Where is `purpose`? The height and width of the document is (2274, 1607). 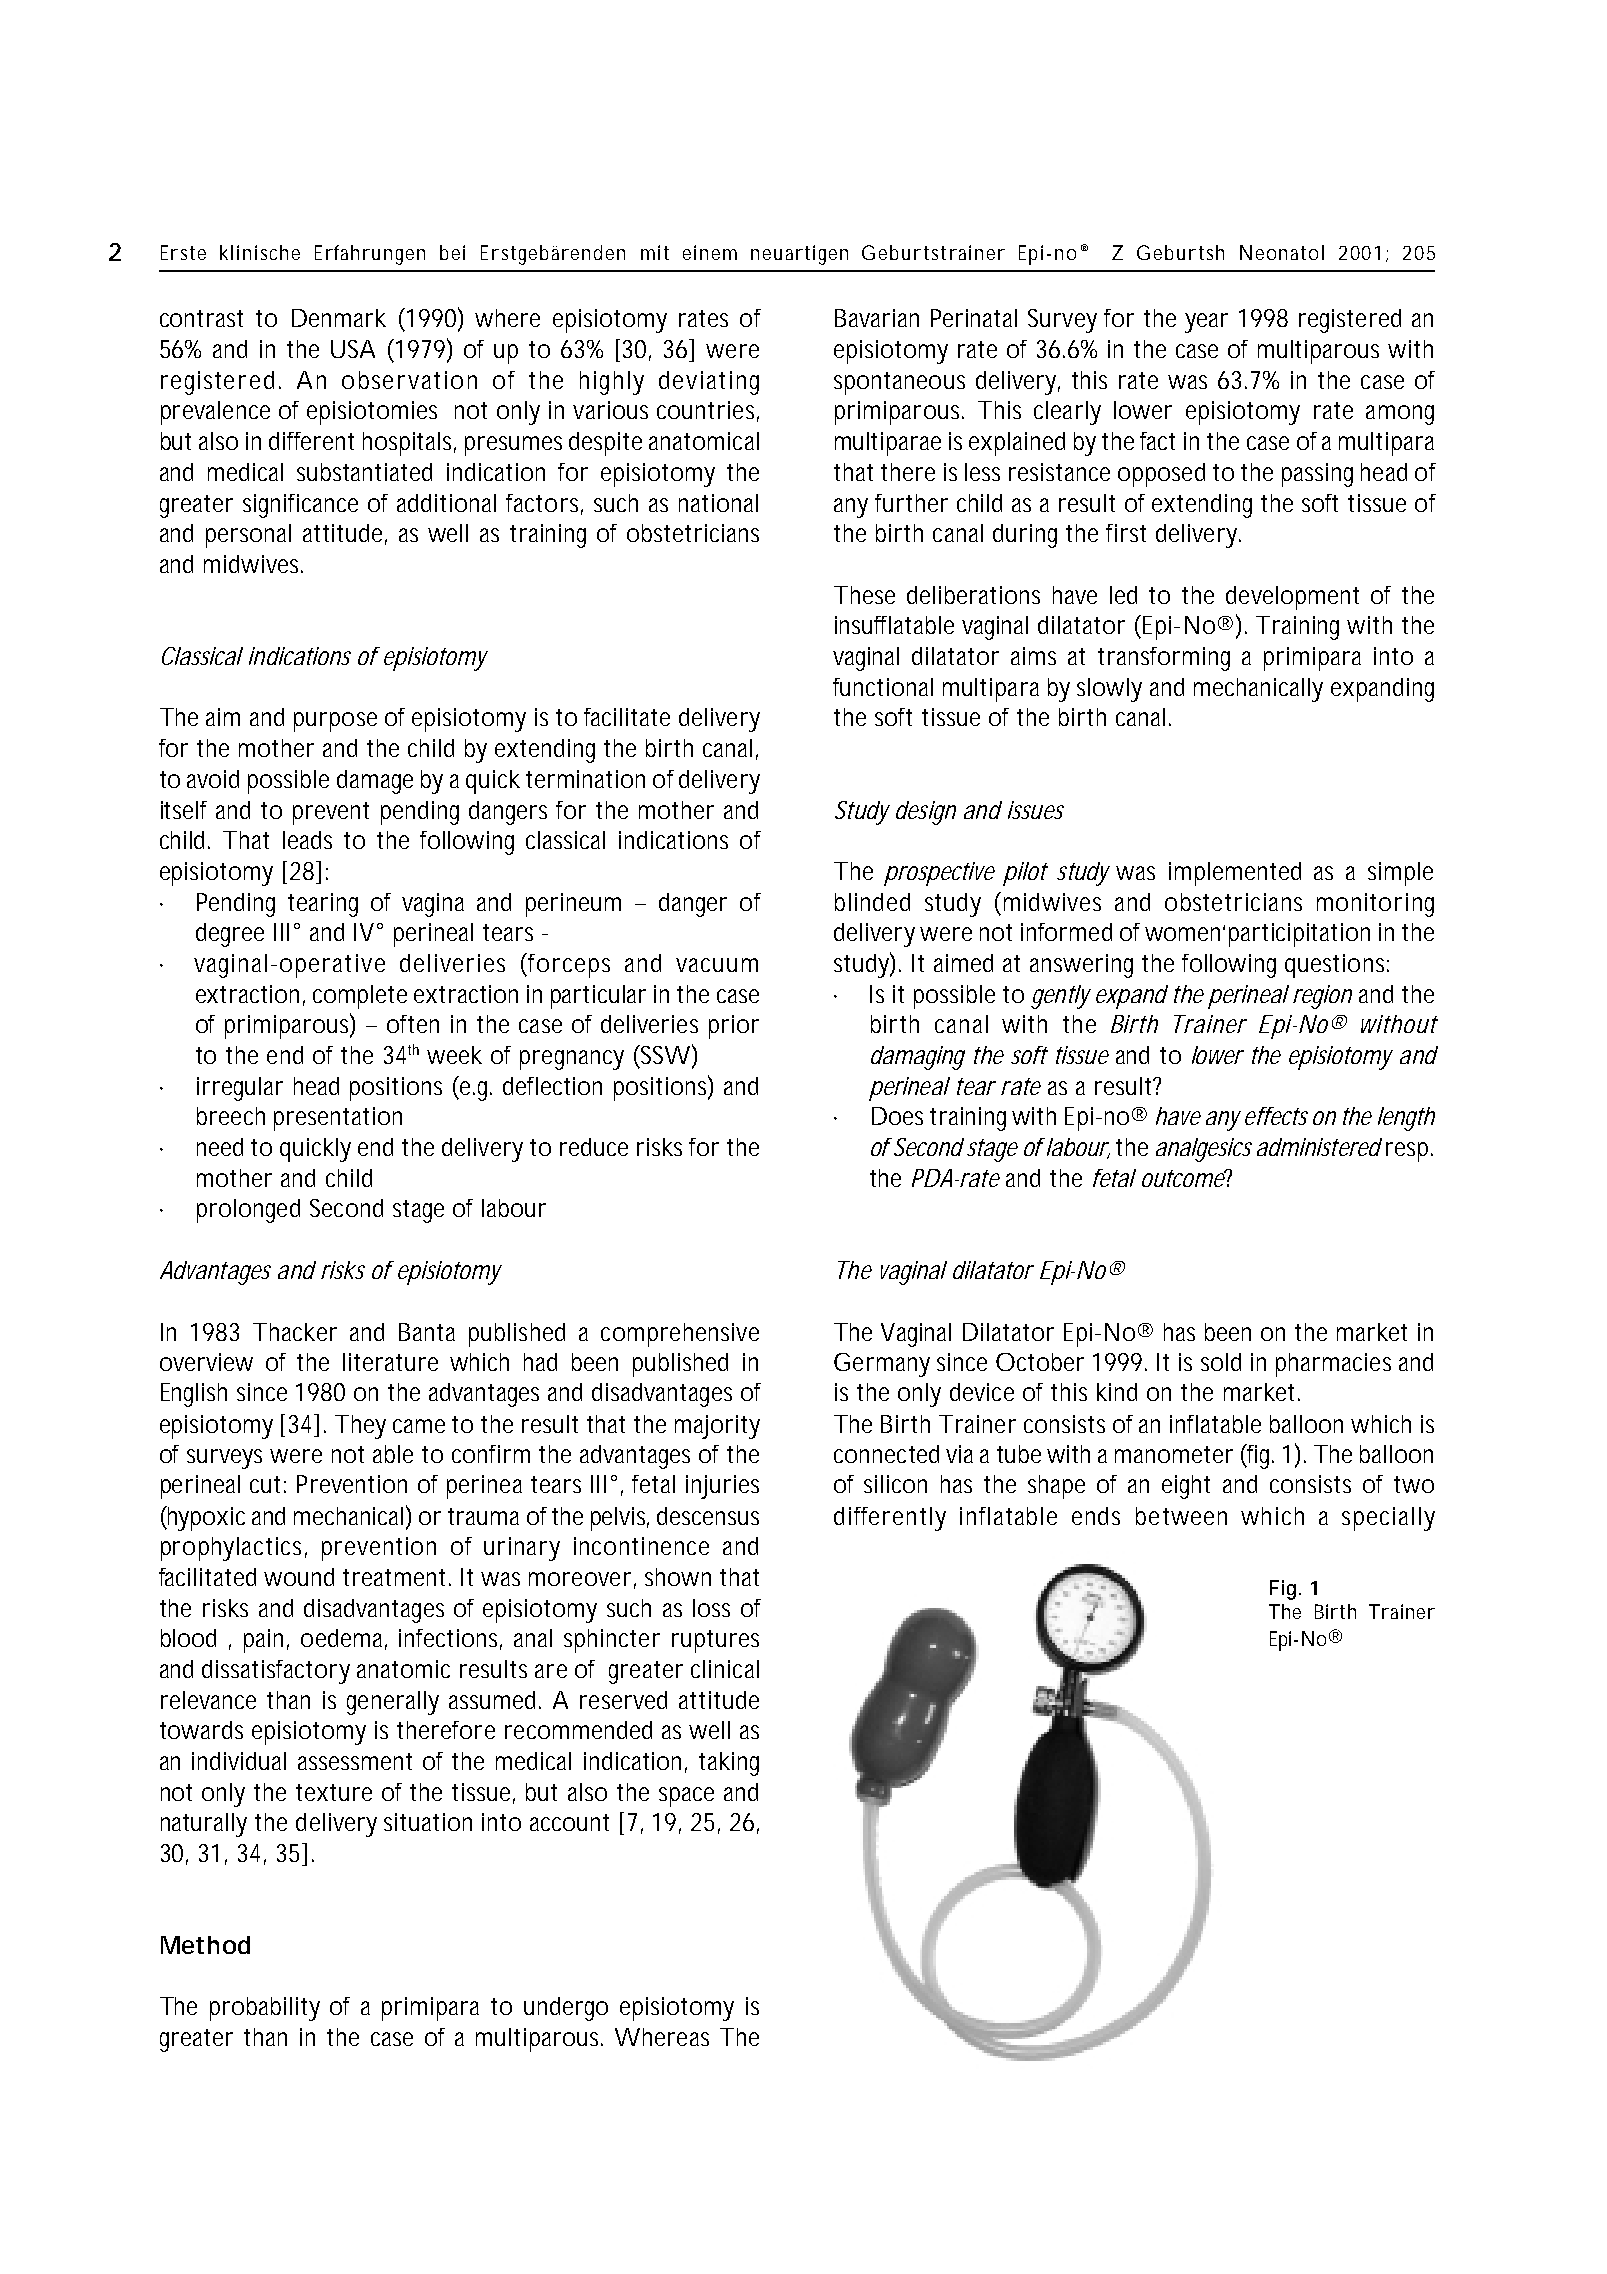 purpose is located at coordinates (335, 722).
